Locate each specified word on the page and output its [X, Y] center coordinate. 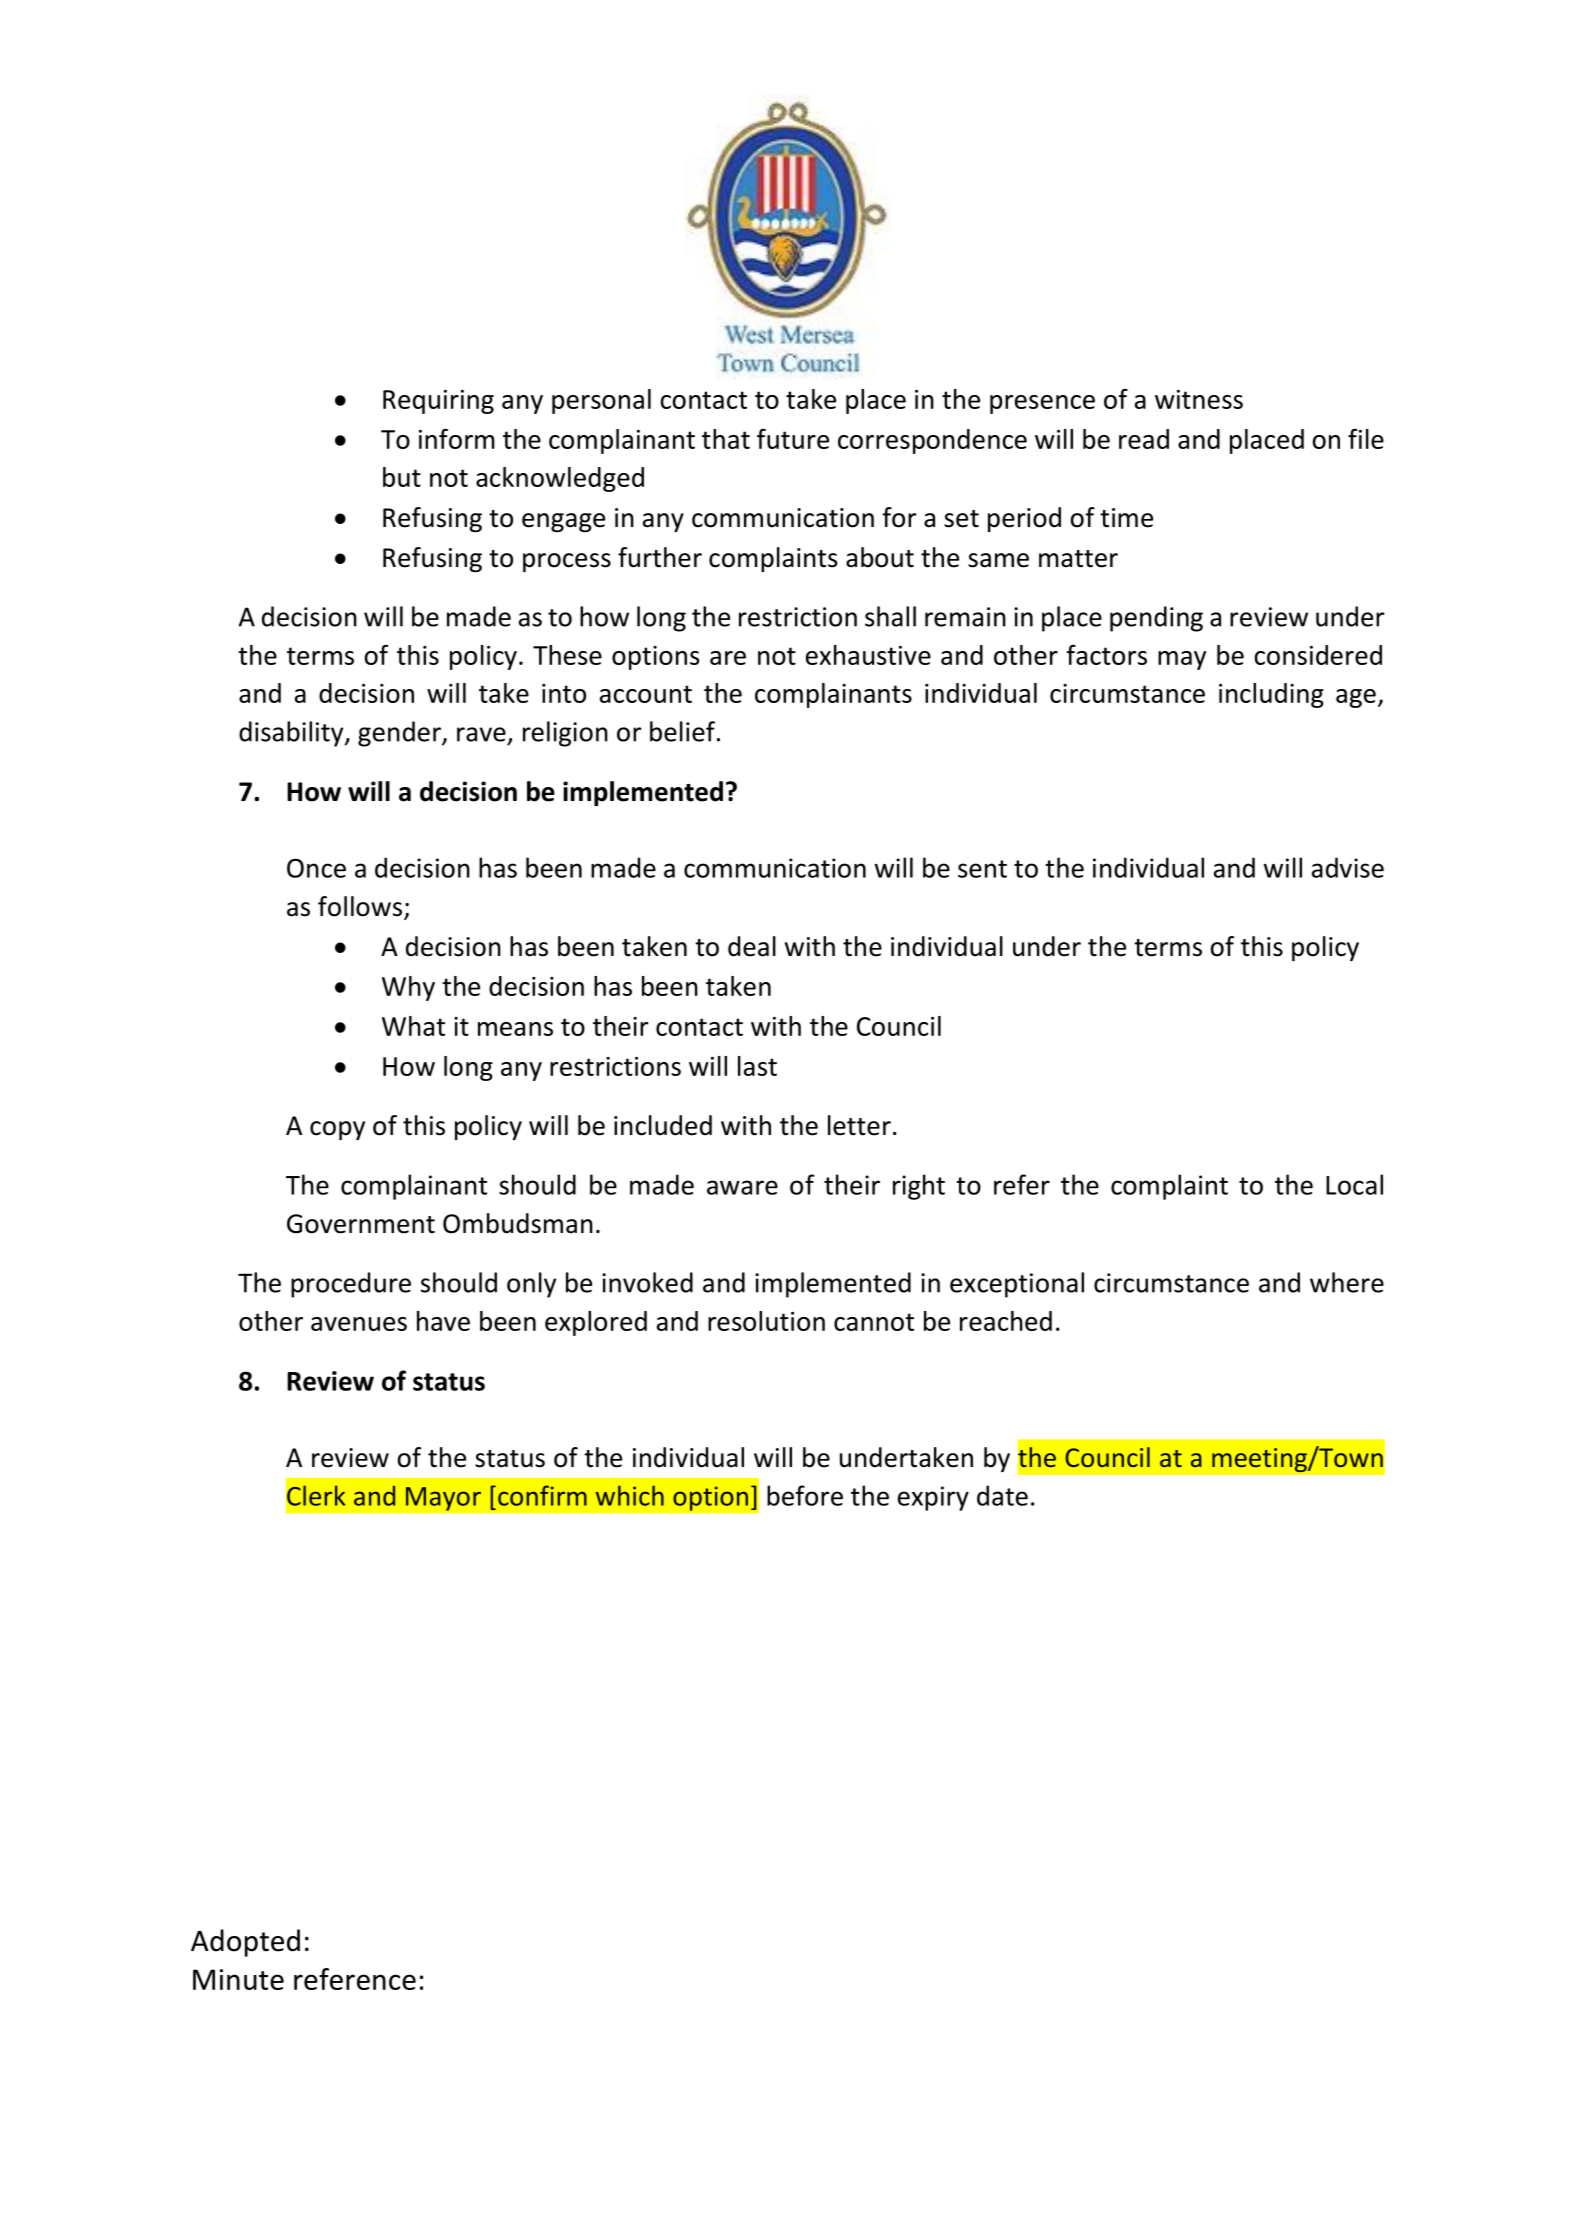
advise [1348, 867]
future [793, 438]
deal [752, 946]
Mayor [443, 1499]
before [805, 1495]
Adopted [245, 1943]
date [1002, 1495]
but [402, 477]
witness [1199, 399]
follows [360, 906]
